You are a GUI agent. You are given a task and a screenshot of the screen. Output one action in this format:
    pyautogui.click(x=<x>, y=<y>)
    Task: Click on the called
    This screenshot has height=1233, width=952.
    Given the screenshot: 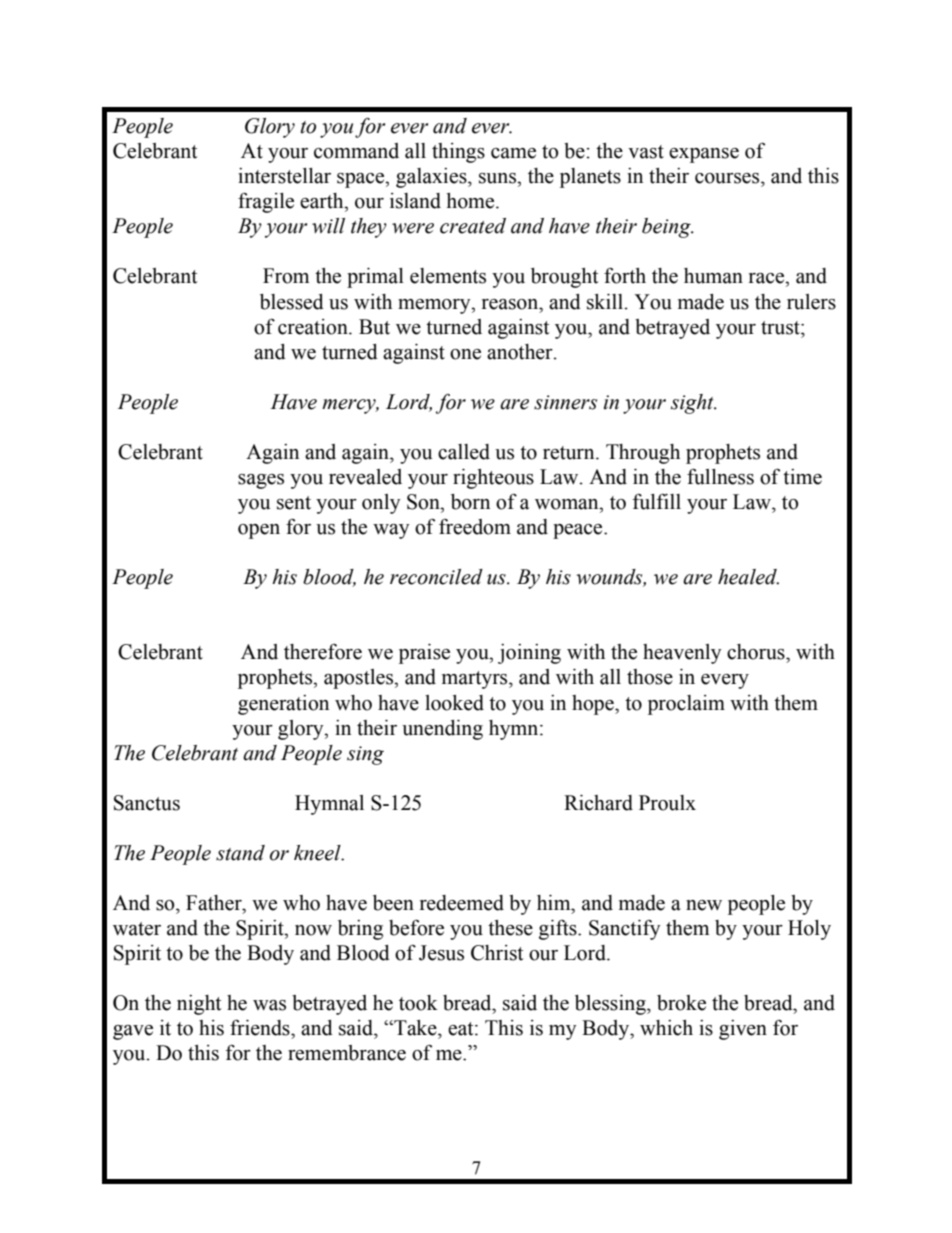 What is the action you would take?
    pyautogui.click(x=464, y=452)
